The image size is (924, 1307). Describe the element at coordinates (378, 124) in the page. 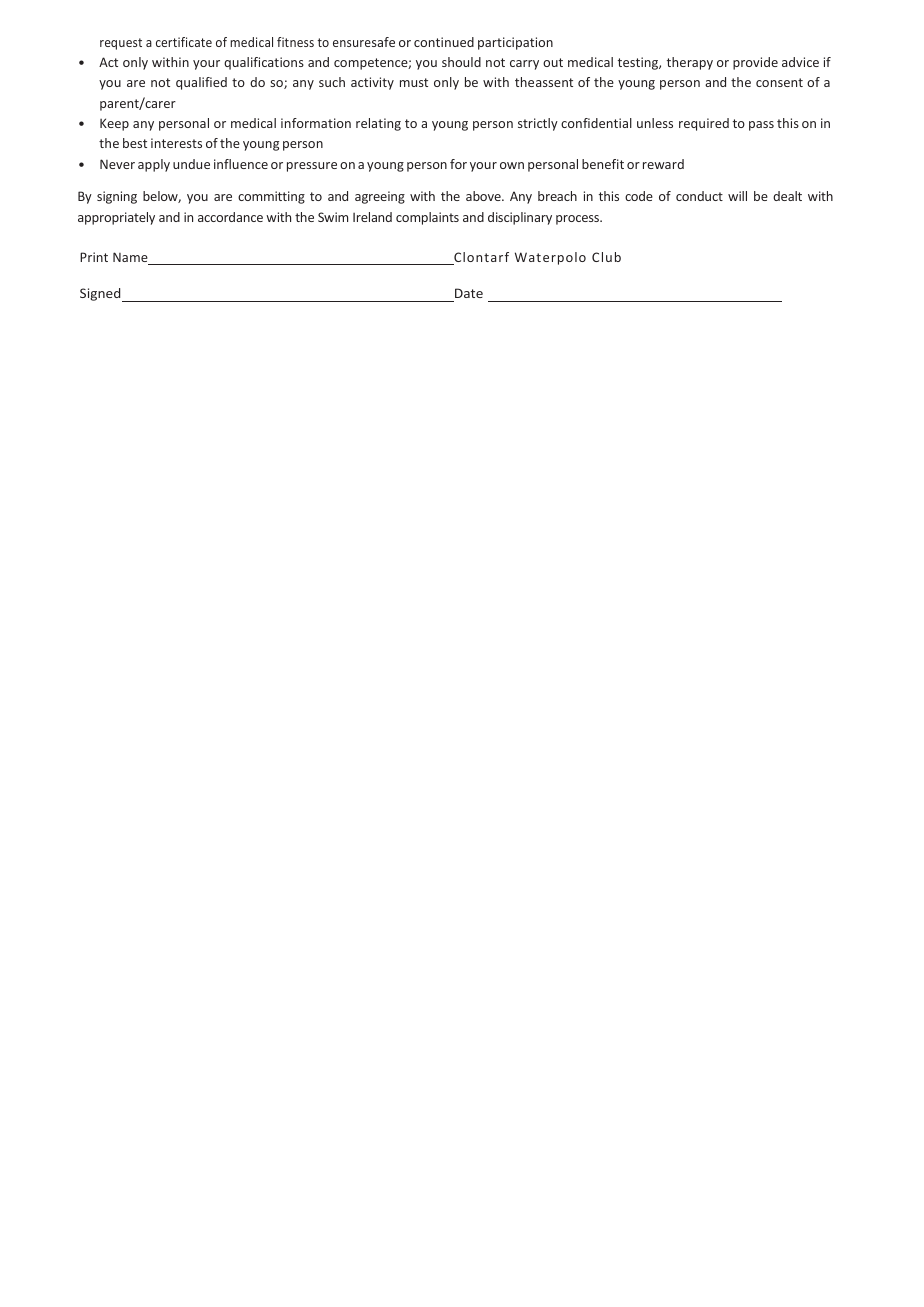

I see `relating` at that location.
